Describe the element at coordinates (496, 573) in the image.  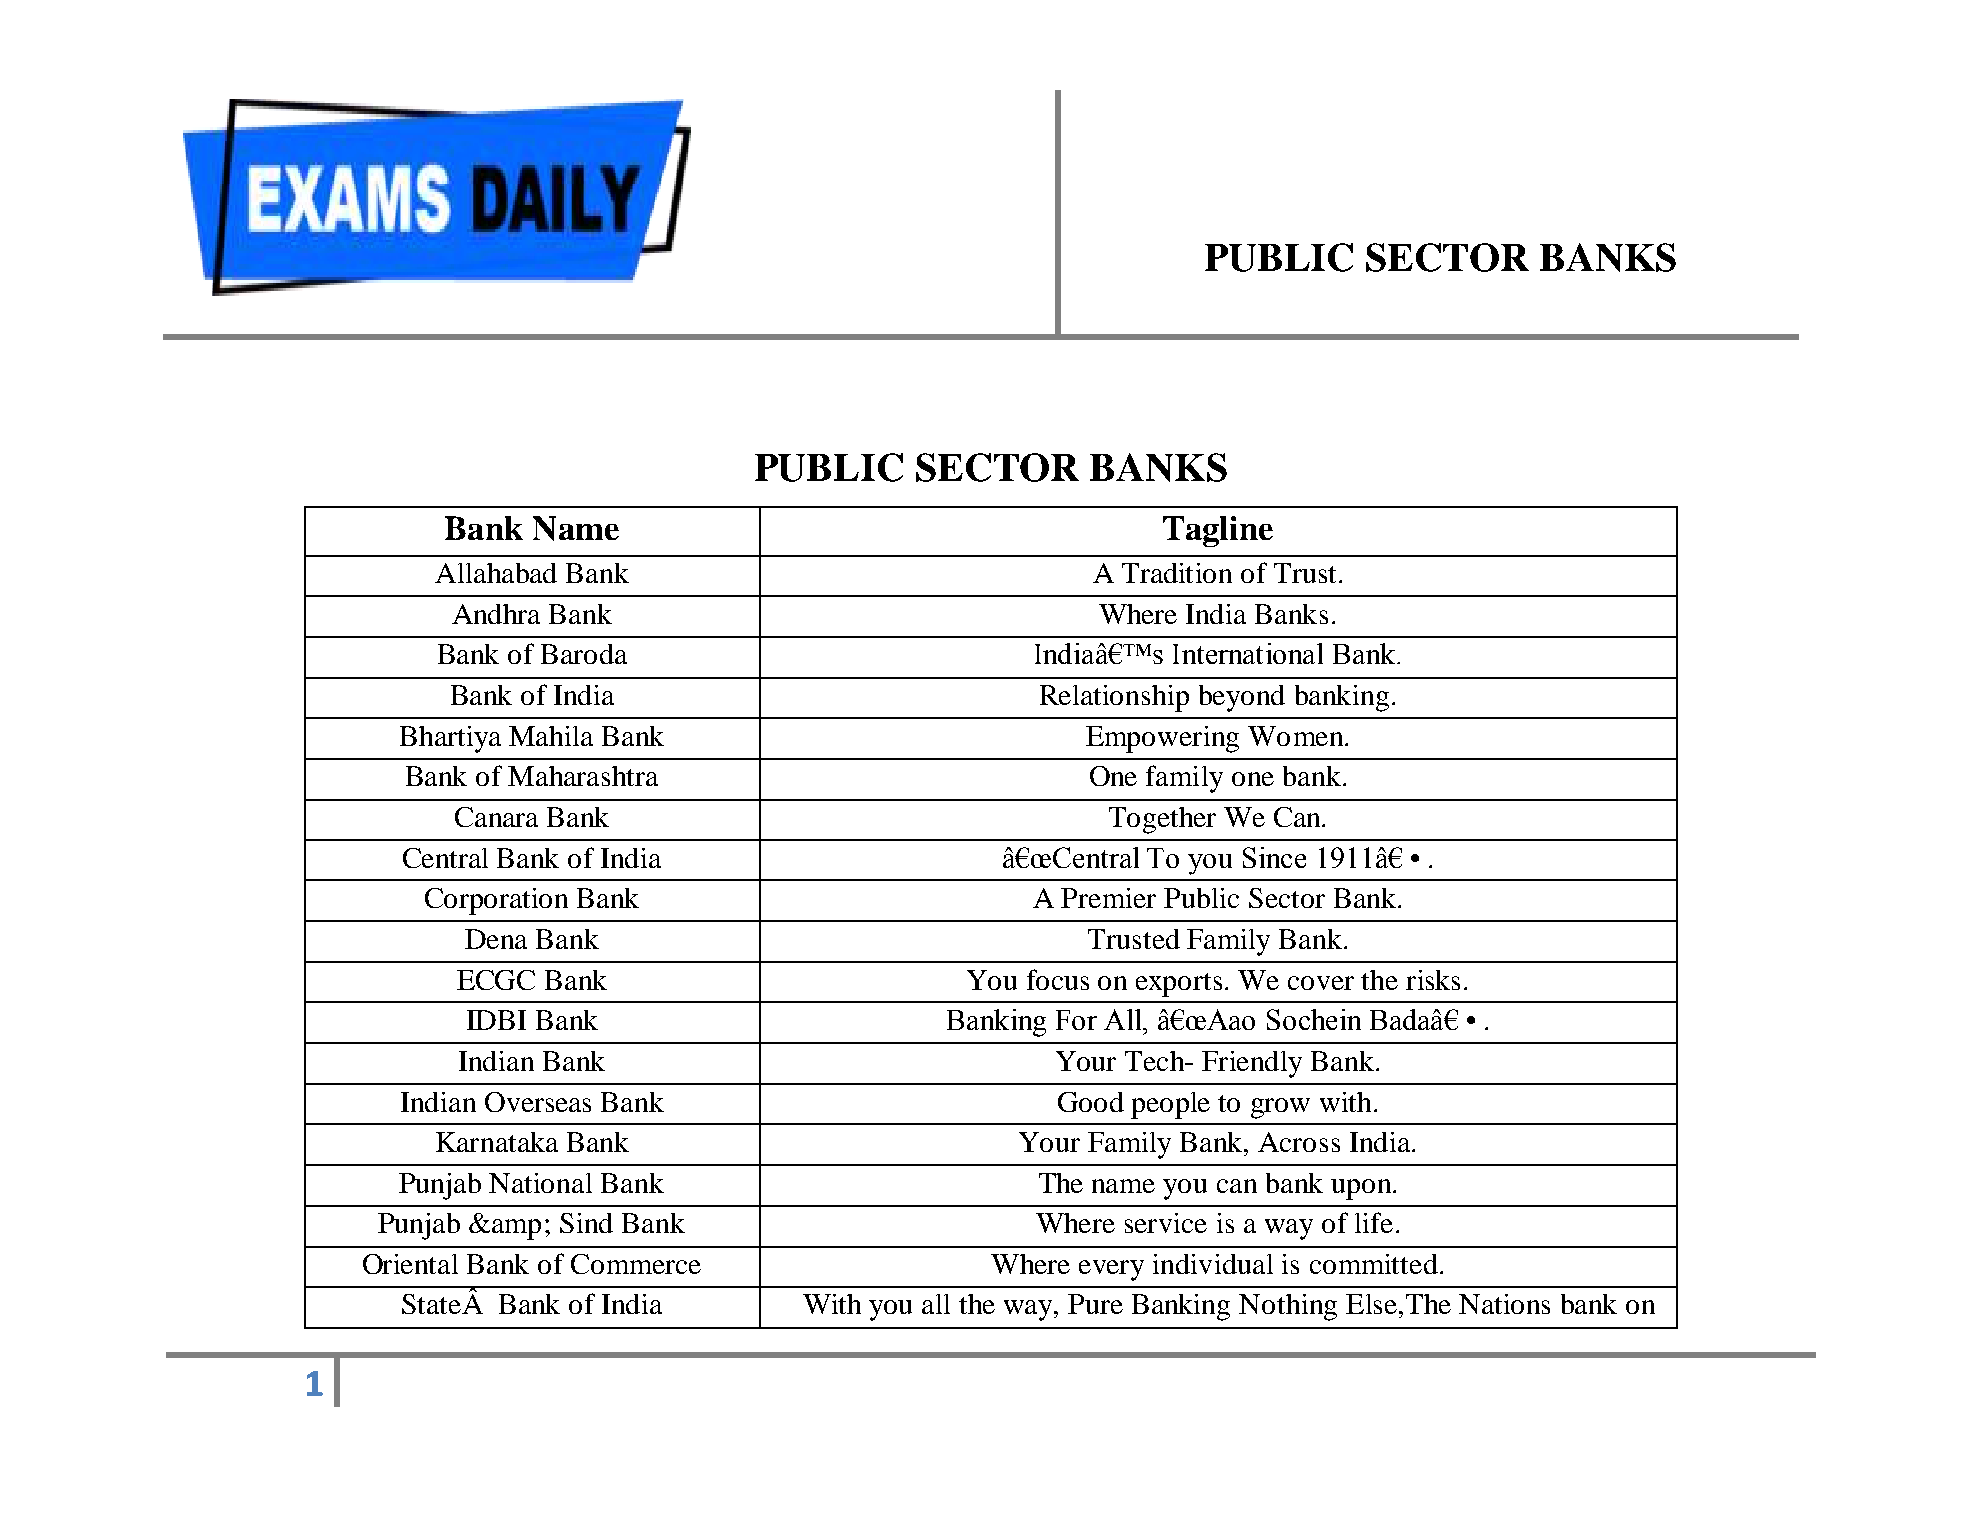
I see `Allahabad` at that location.
